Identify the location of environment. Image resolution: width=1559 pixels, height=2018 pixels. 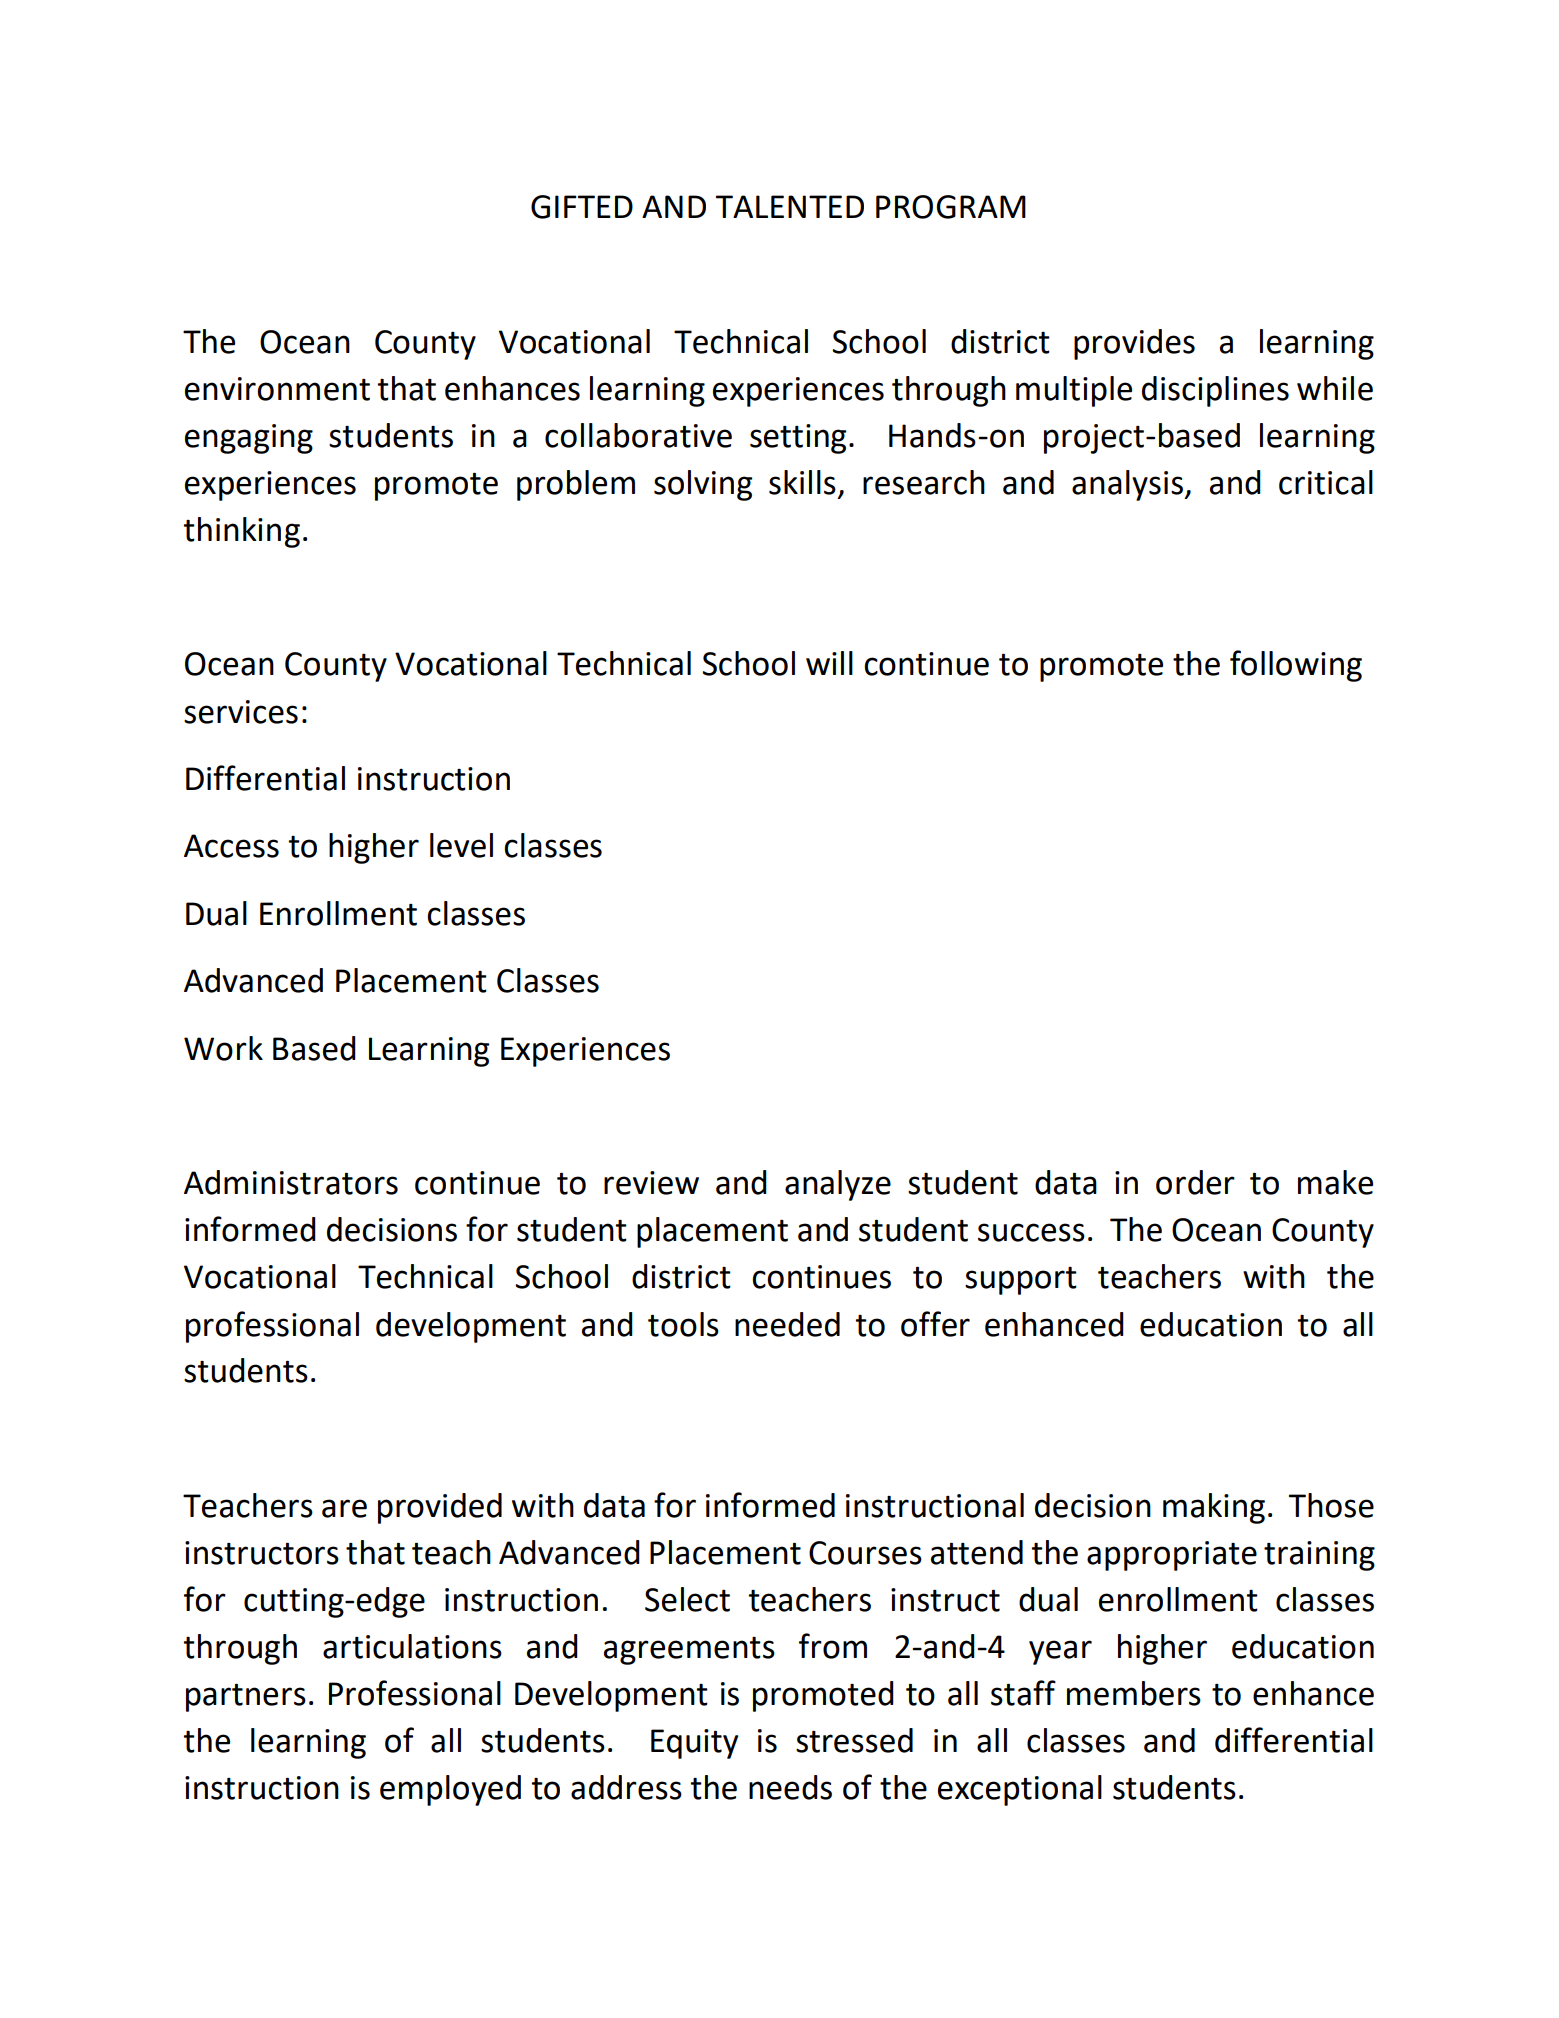
(277, 389).
